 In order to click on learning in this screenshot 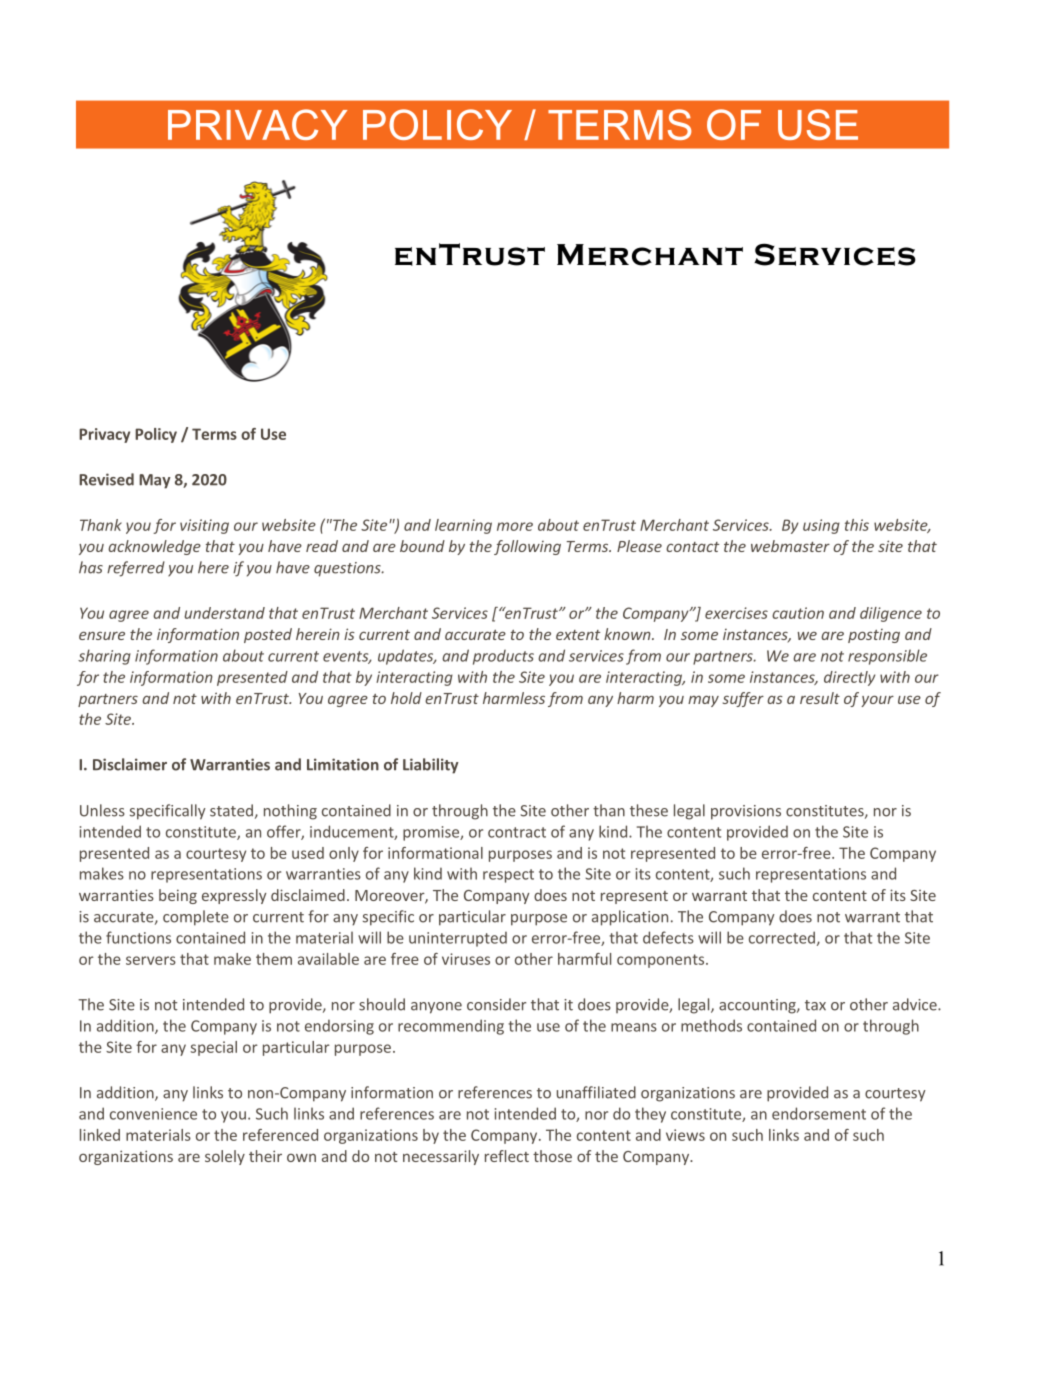, I will do `click(463, 526)`.
